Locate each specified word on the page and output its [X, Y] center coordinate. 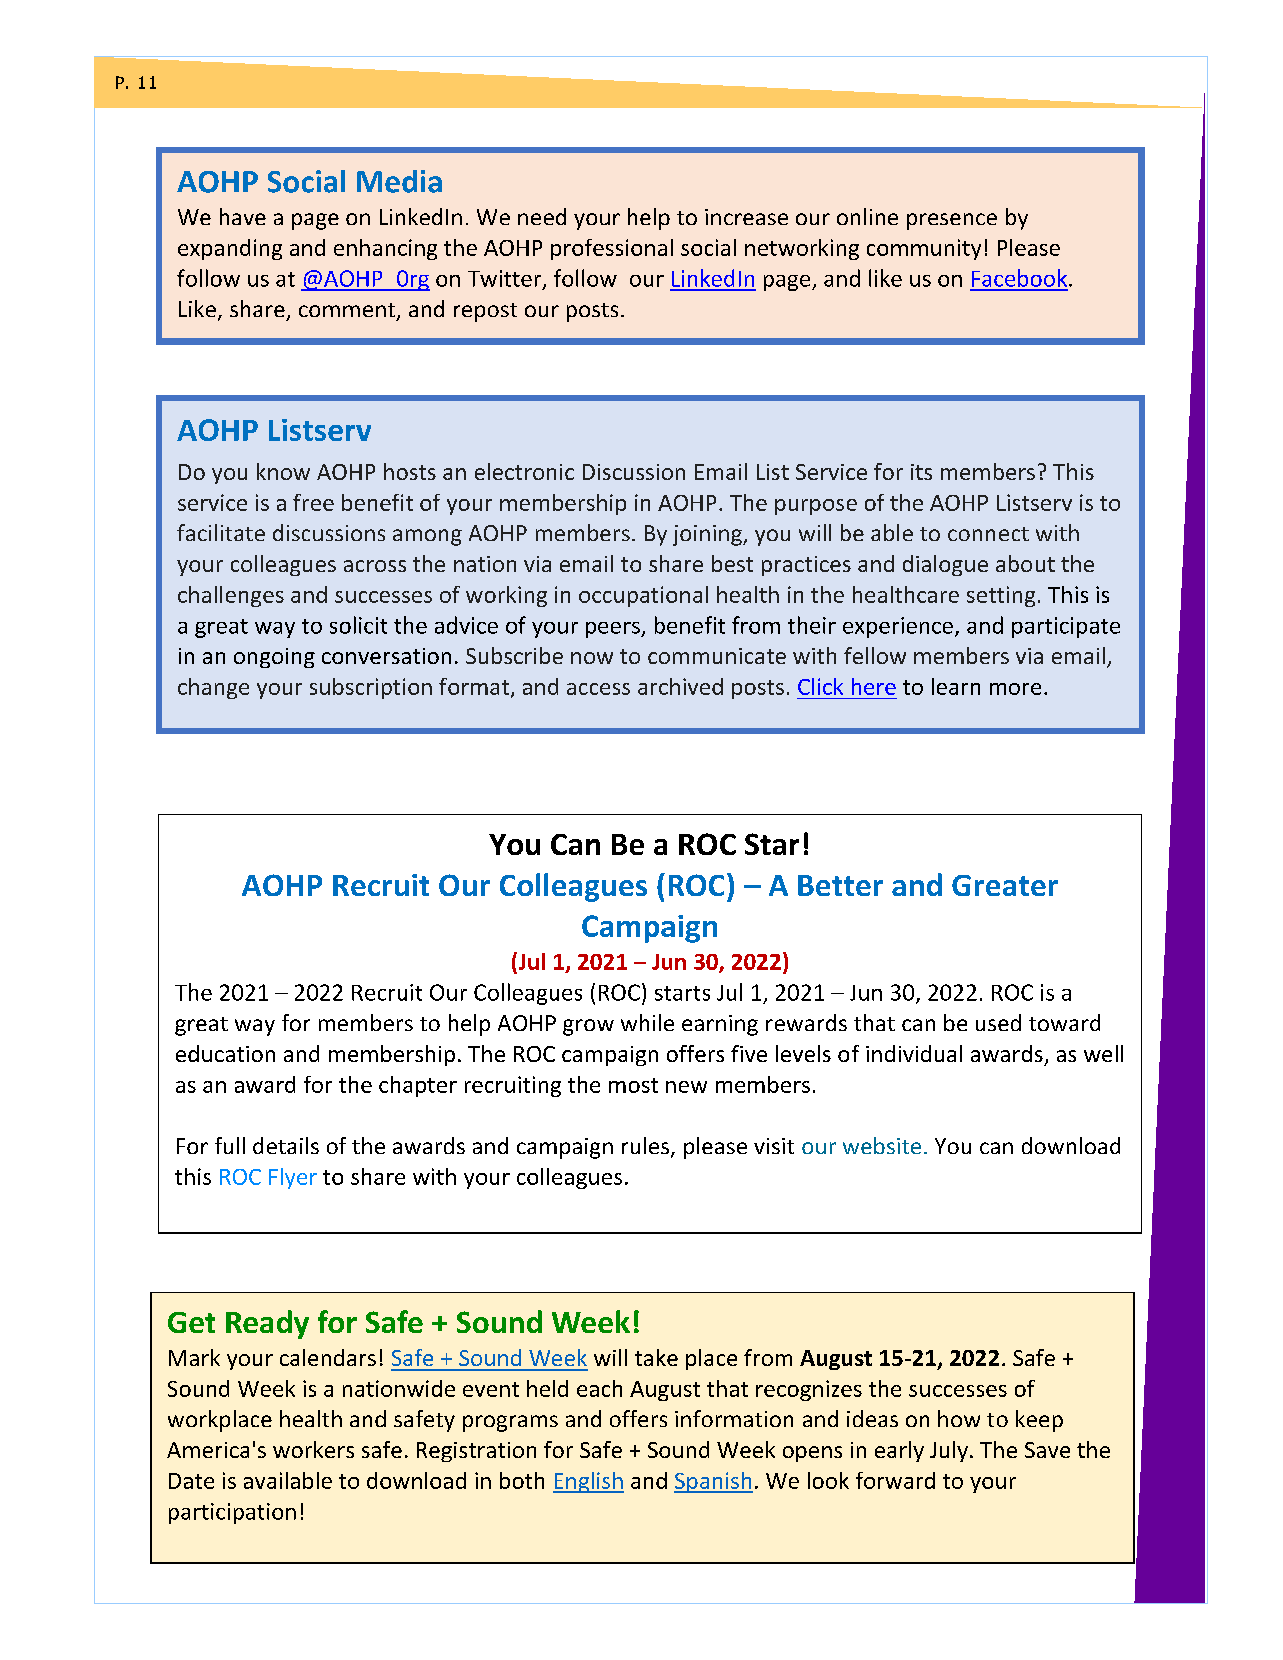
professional [612, 249]
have [243, 216]
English [588, 1482]
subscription [371, 688]
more [1015, 689]
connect [988, 534]
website [882, 1145]
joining [708, 535]
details [286, 1145]
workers [313, 1449]
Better [840, 885]
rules [647, 1147]
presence [952, 221]
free [313, 502]
